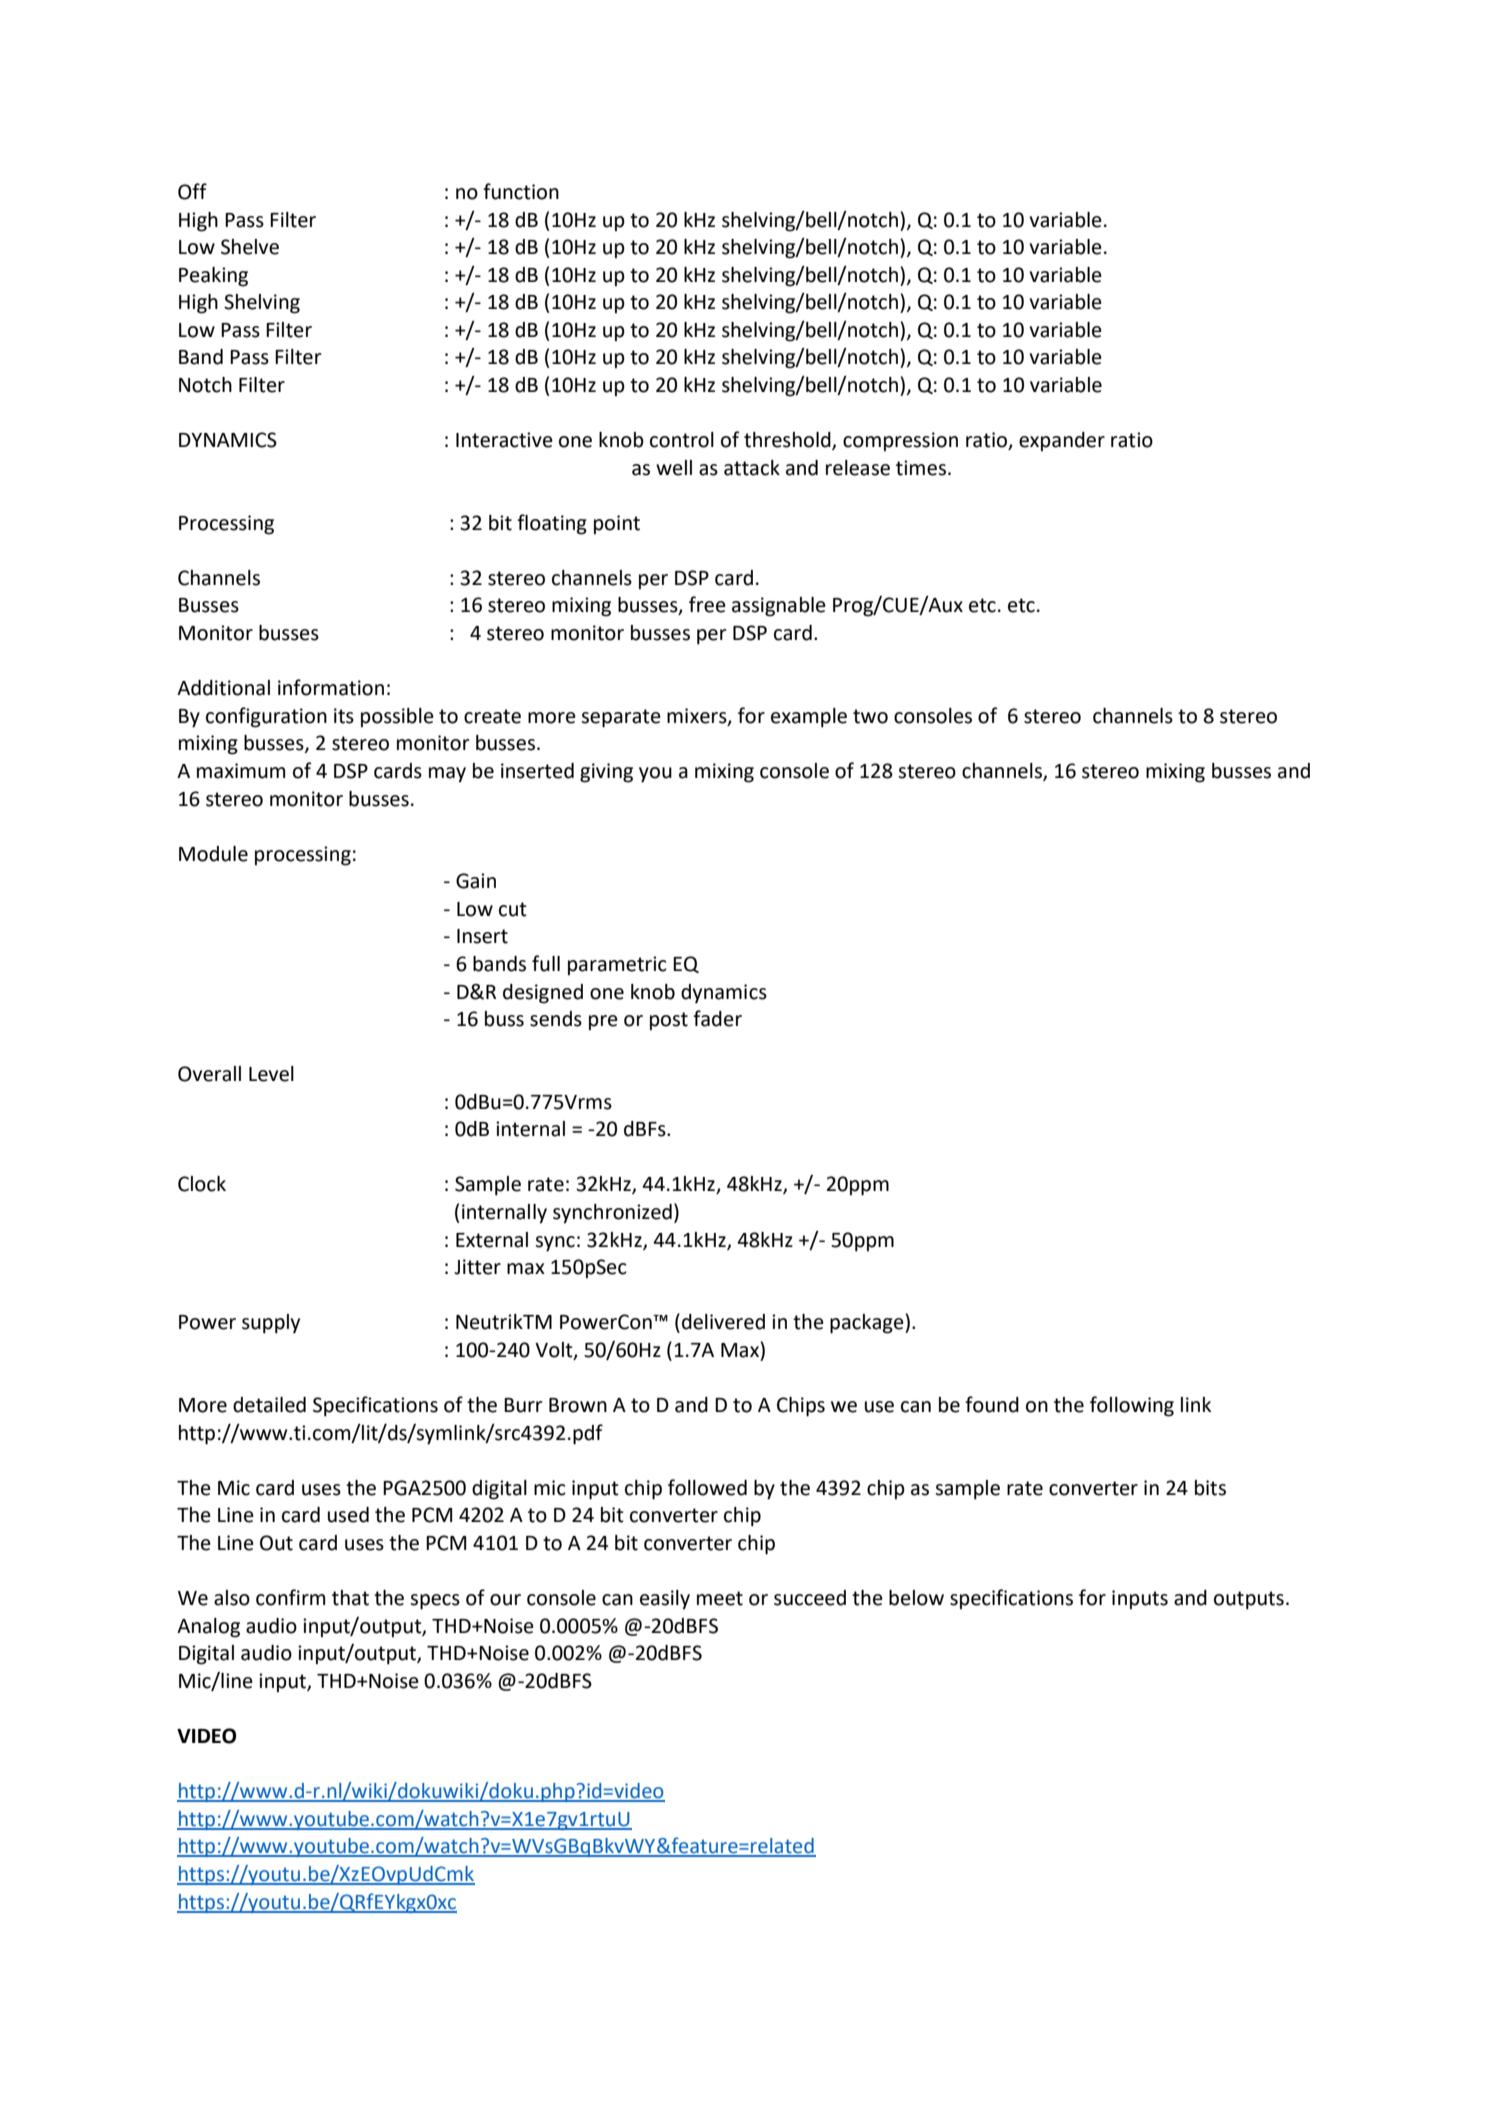 The image size is (1492, 2110). What do you see at coordinates (669, 1021) in the screenshot?
I see `post` at bounding box center [669, 1021].
